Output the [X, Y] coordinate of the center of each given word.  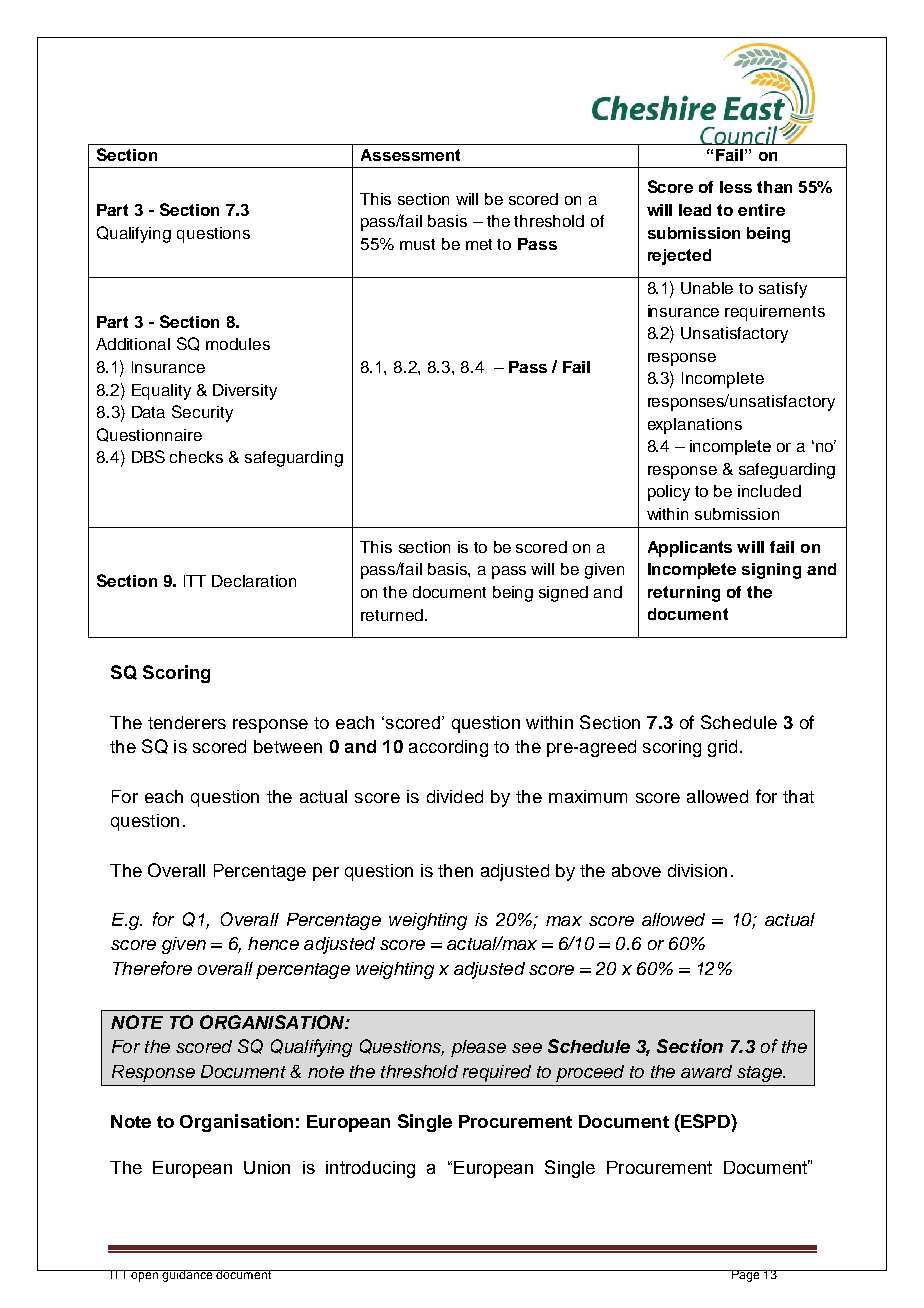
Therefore [152, 968]
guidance [188, 1276]
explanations [695, 426]
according [448, 748]
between [288, 746]
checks [196, 457]
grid [722, 748]
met [479, 244]
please [478, 1048]
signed [563, 594]
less [736, 187]
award [706, 1071]
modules [238, 344]
